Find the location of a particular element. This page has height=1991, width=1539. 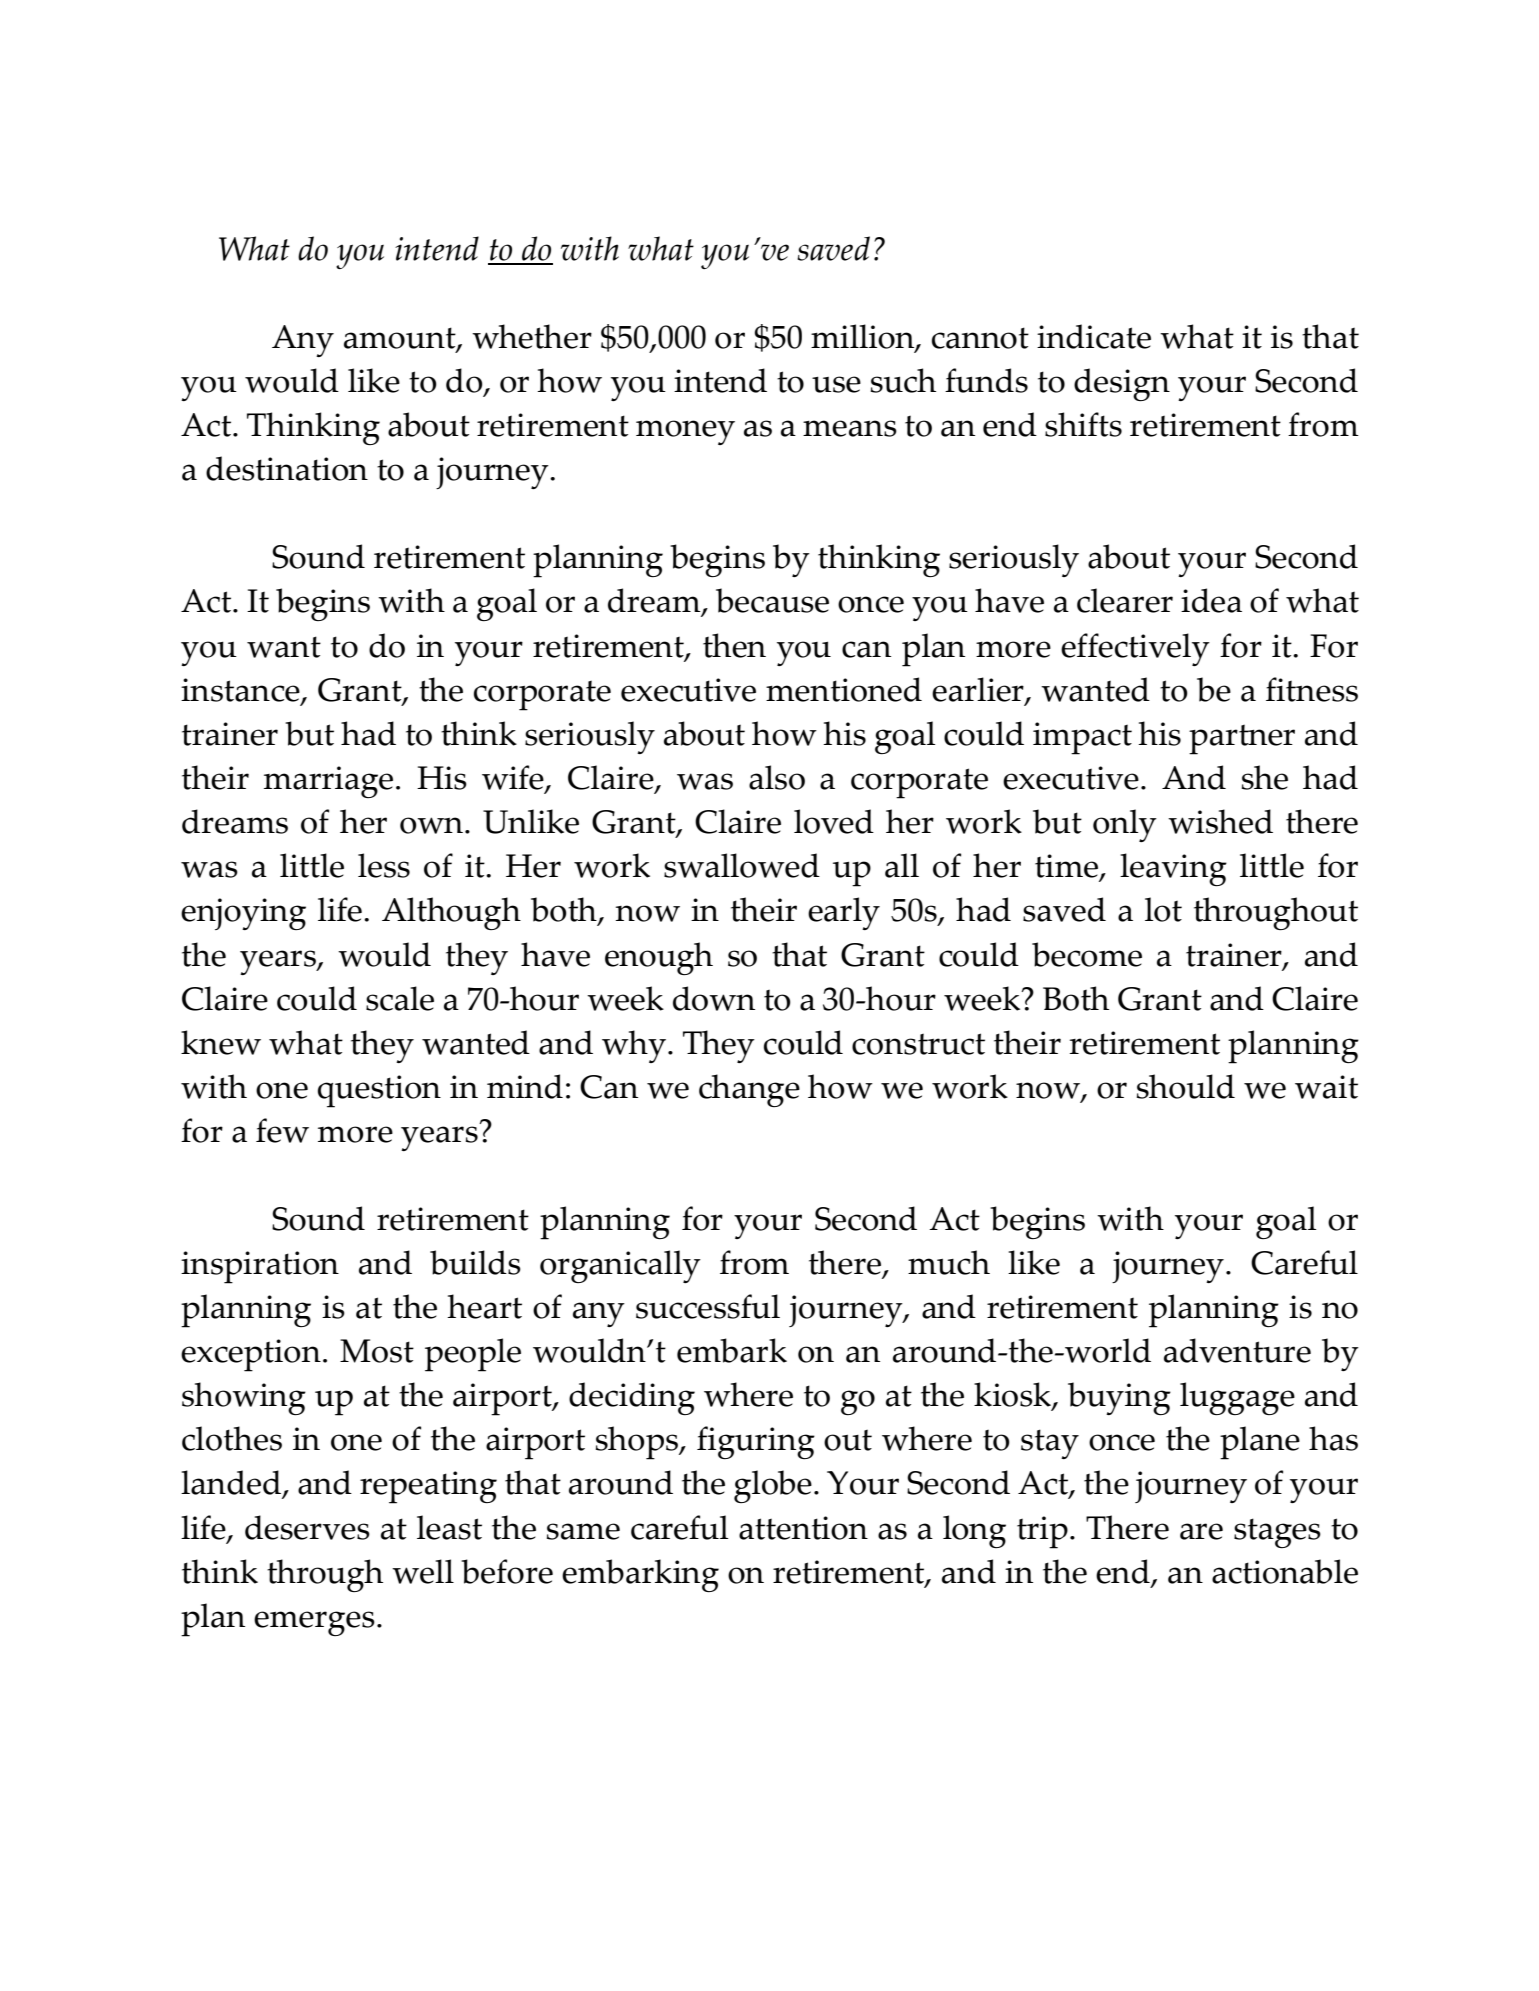

inspiration is located at coordinates (260, 1267).
